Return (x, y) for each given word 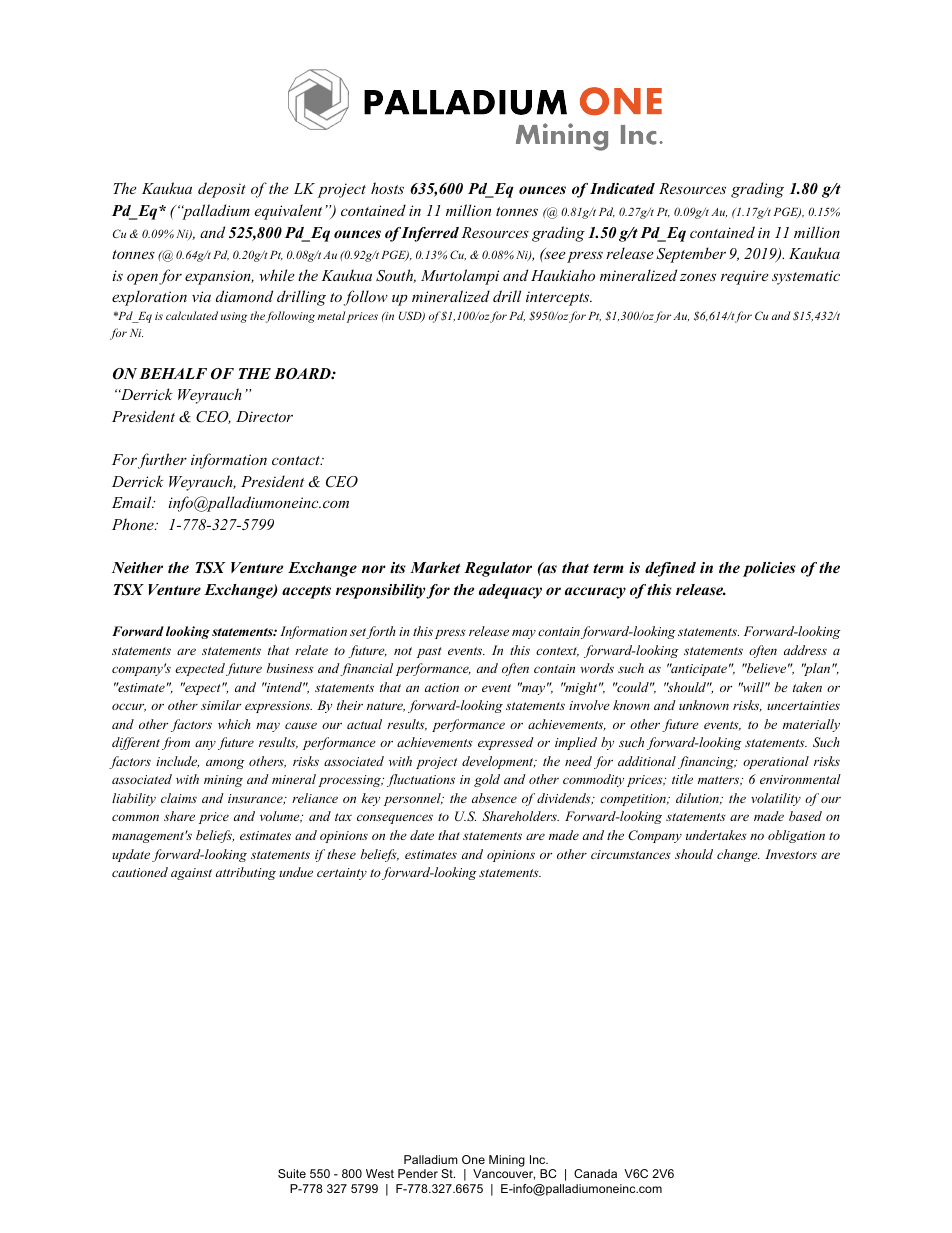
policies (769, 569)
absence (494, 798)
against (191, 874)
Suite (292, 1173)
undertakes (716, 835)
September (691, 255)
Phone (134, 524)
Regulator (498, 569)
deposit (222, 190)
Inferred (430, 234)
